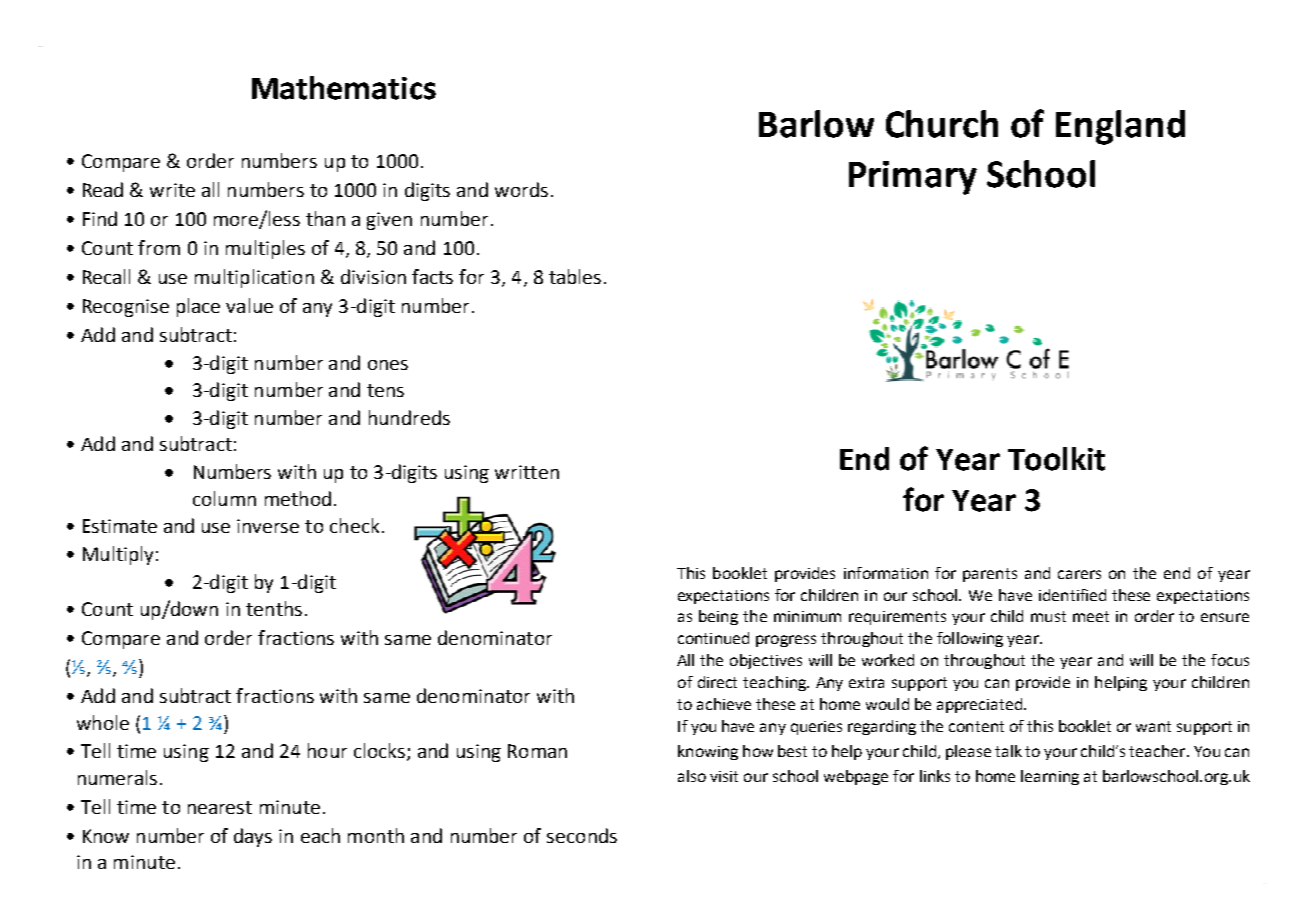 This screenshot has height=924, width=1308. What do you see at coordinates (1120, 127) in the screenshot?
I see `England` at bounding box center [1120, 127].
